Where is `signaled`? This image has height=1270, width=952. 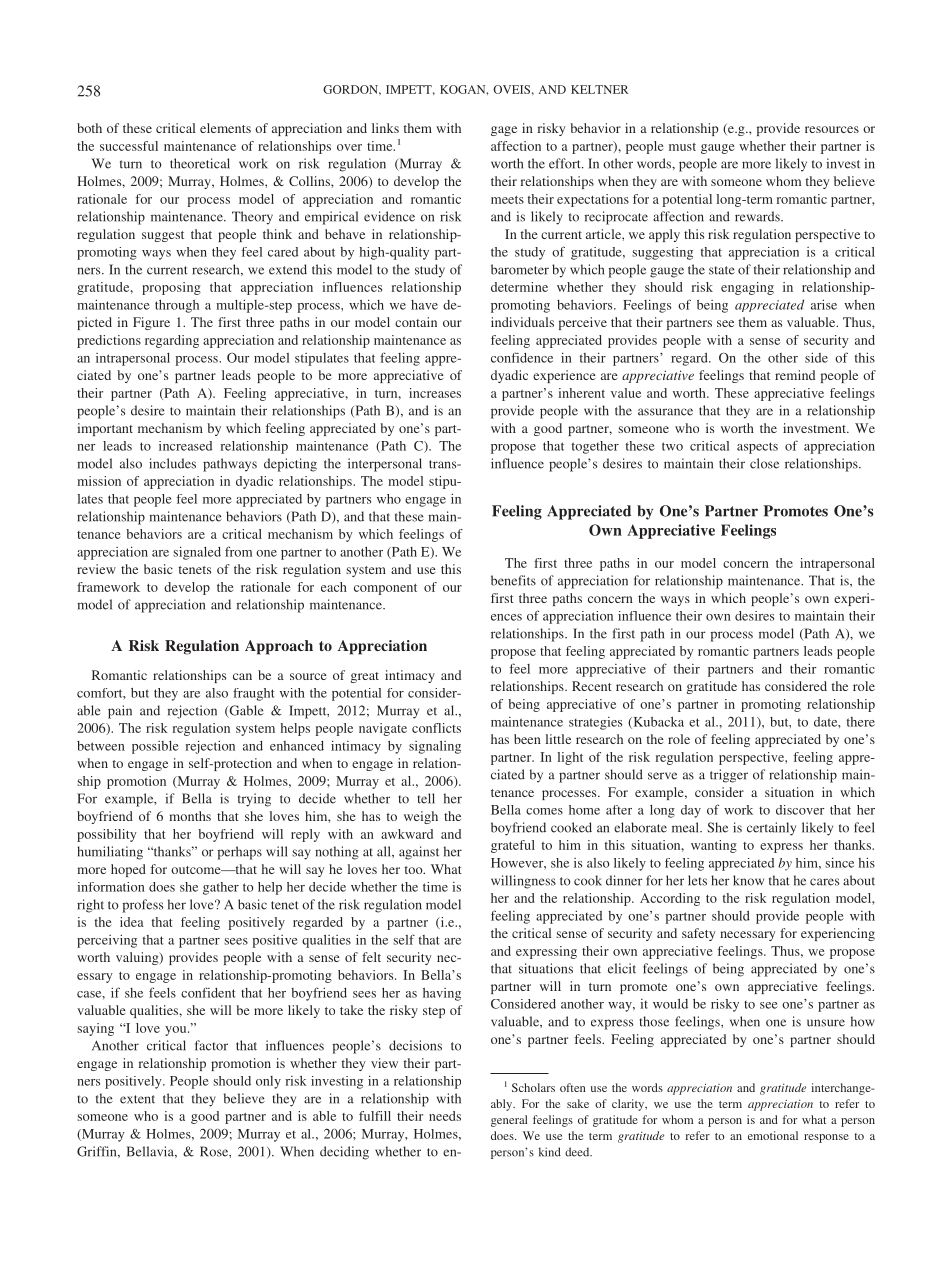
signaled is located at coordinates (197, 553).
